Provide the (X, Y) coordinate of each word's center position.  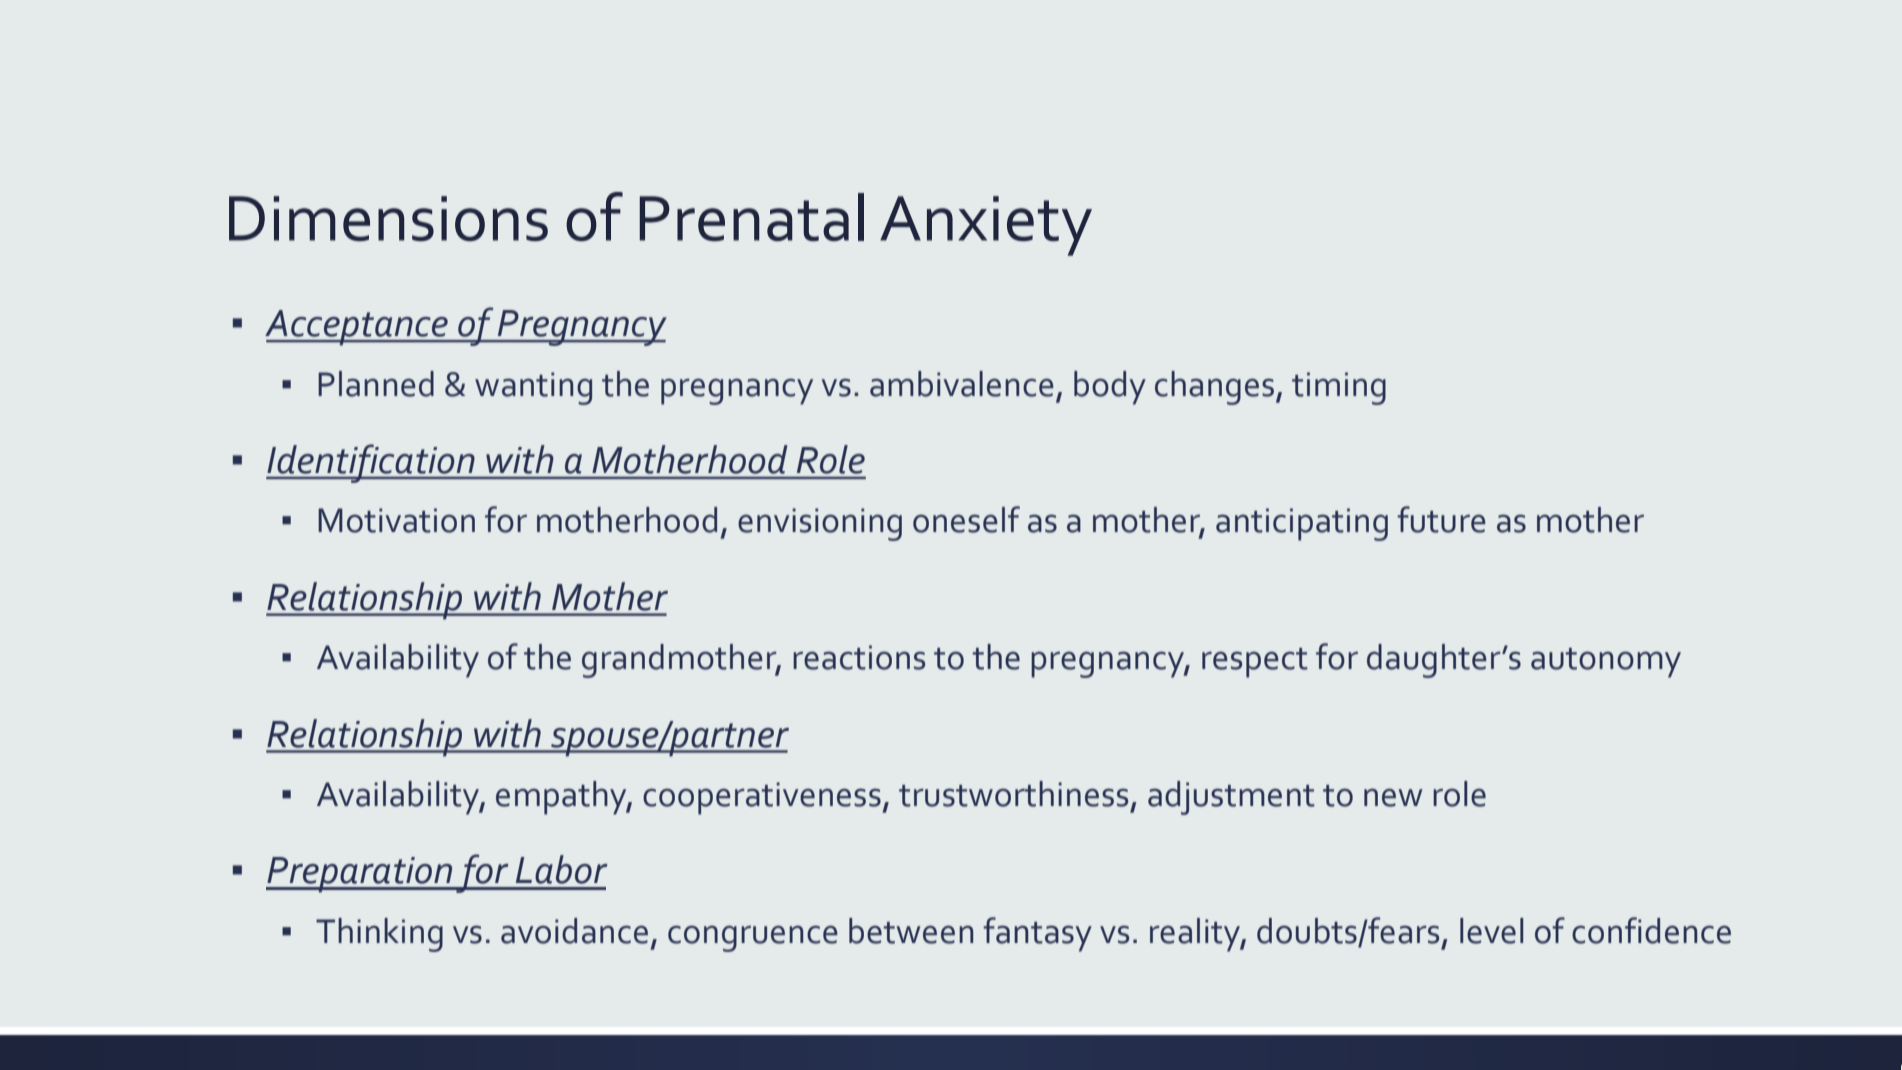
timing (1339, 388)
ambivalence (962, 384)
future (1441, 519)
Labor (562, 869)
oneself (966, 519)
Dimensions (388, 218)
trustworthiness (1013, 794)
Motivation (396, 520)
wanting (533, 388)
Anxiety (986, 226)
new (1393, 797)
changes (1216, 388)
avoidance (574, 931)
